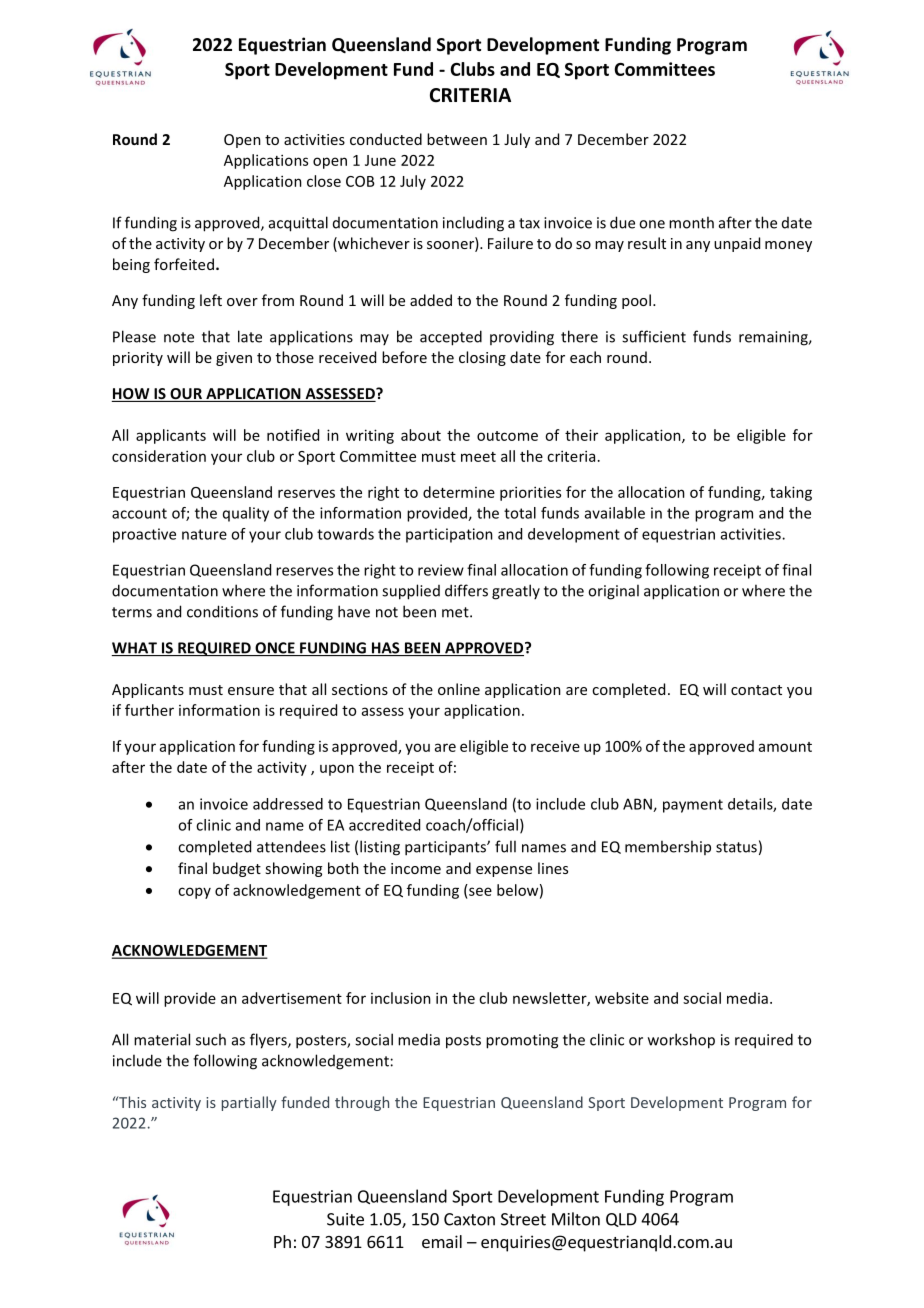 This page has height=1308, width=924. What do you see at coordinates (251, 691) in the page?
I see `ensure` at bounding box center [251, 691].
